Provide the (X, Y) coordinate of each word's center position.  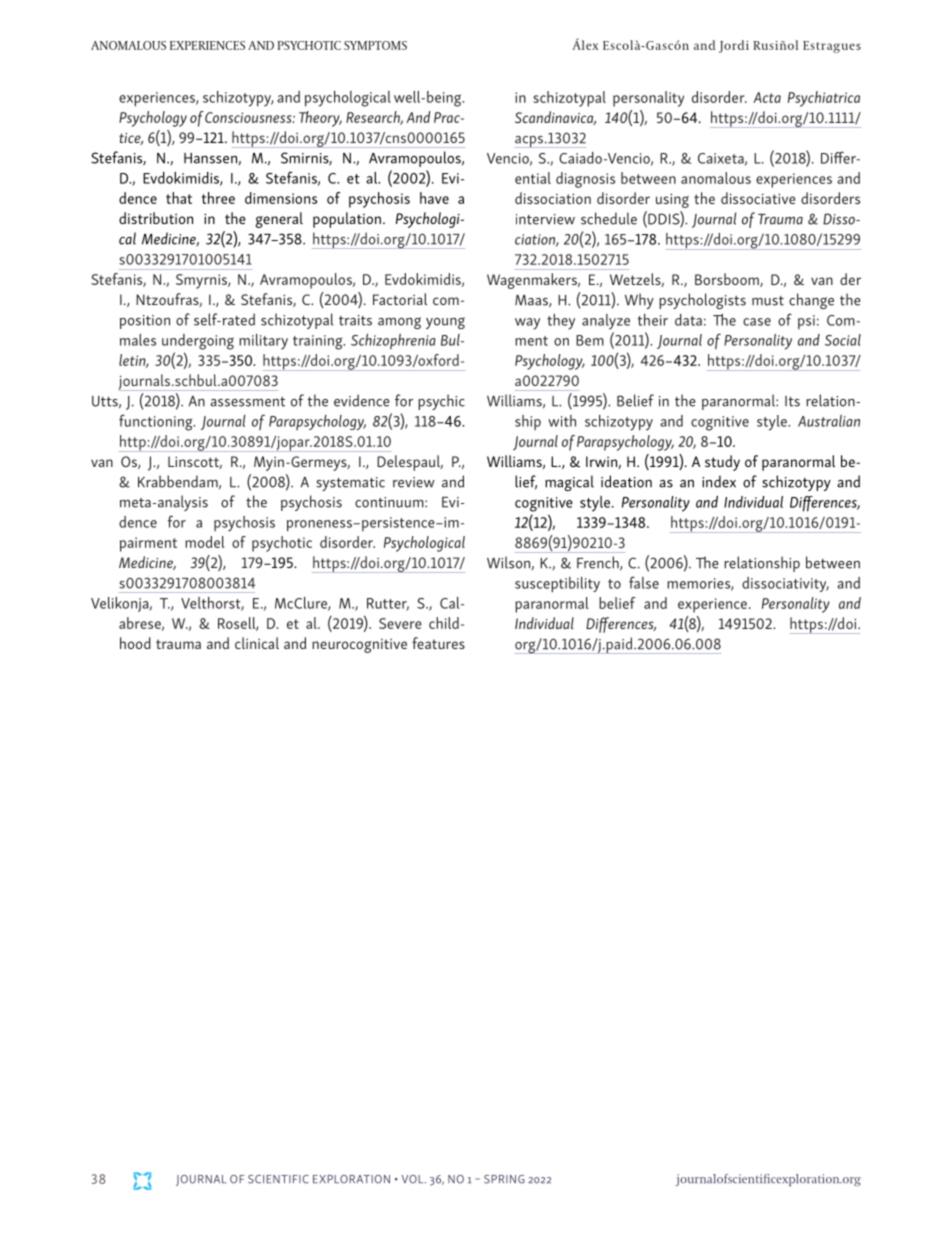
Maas (532, 301)
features (438, 643)
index (719, 481)
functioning (157, 422)
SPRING (504, 1179)
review (414, 482)
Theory (320, 119)
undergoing (198, 342)
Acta (767, 97)
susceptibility (557, 585)
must (768, 301)
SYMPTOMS (375, 45)
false (644, 582)
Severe (400, 623)
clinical (257, 643)
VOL (414, 1179)
